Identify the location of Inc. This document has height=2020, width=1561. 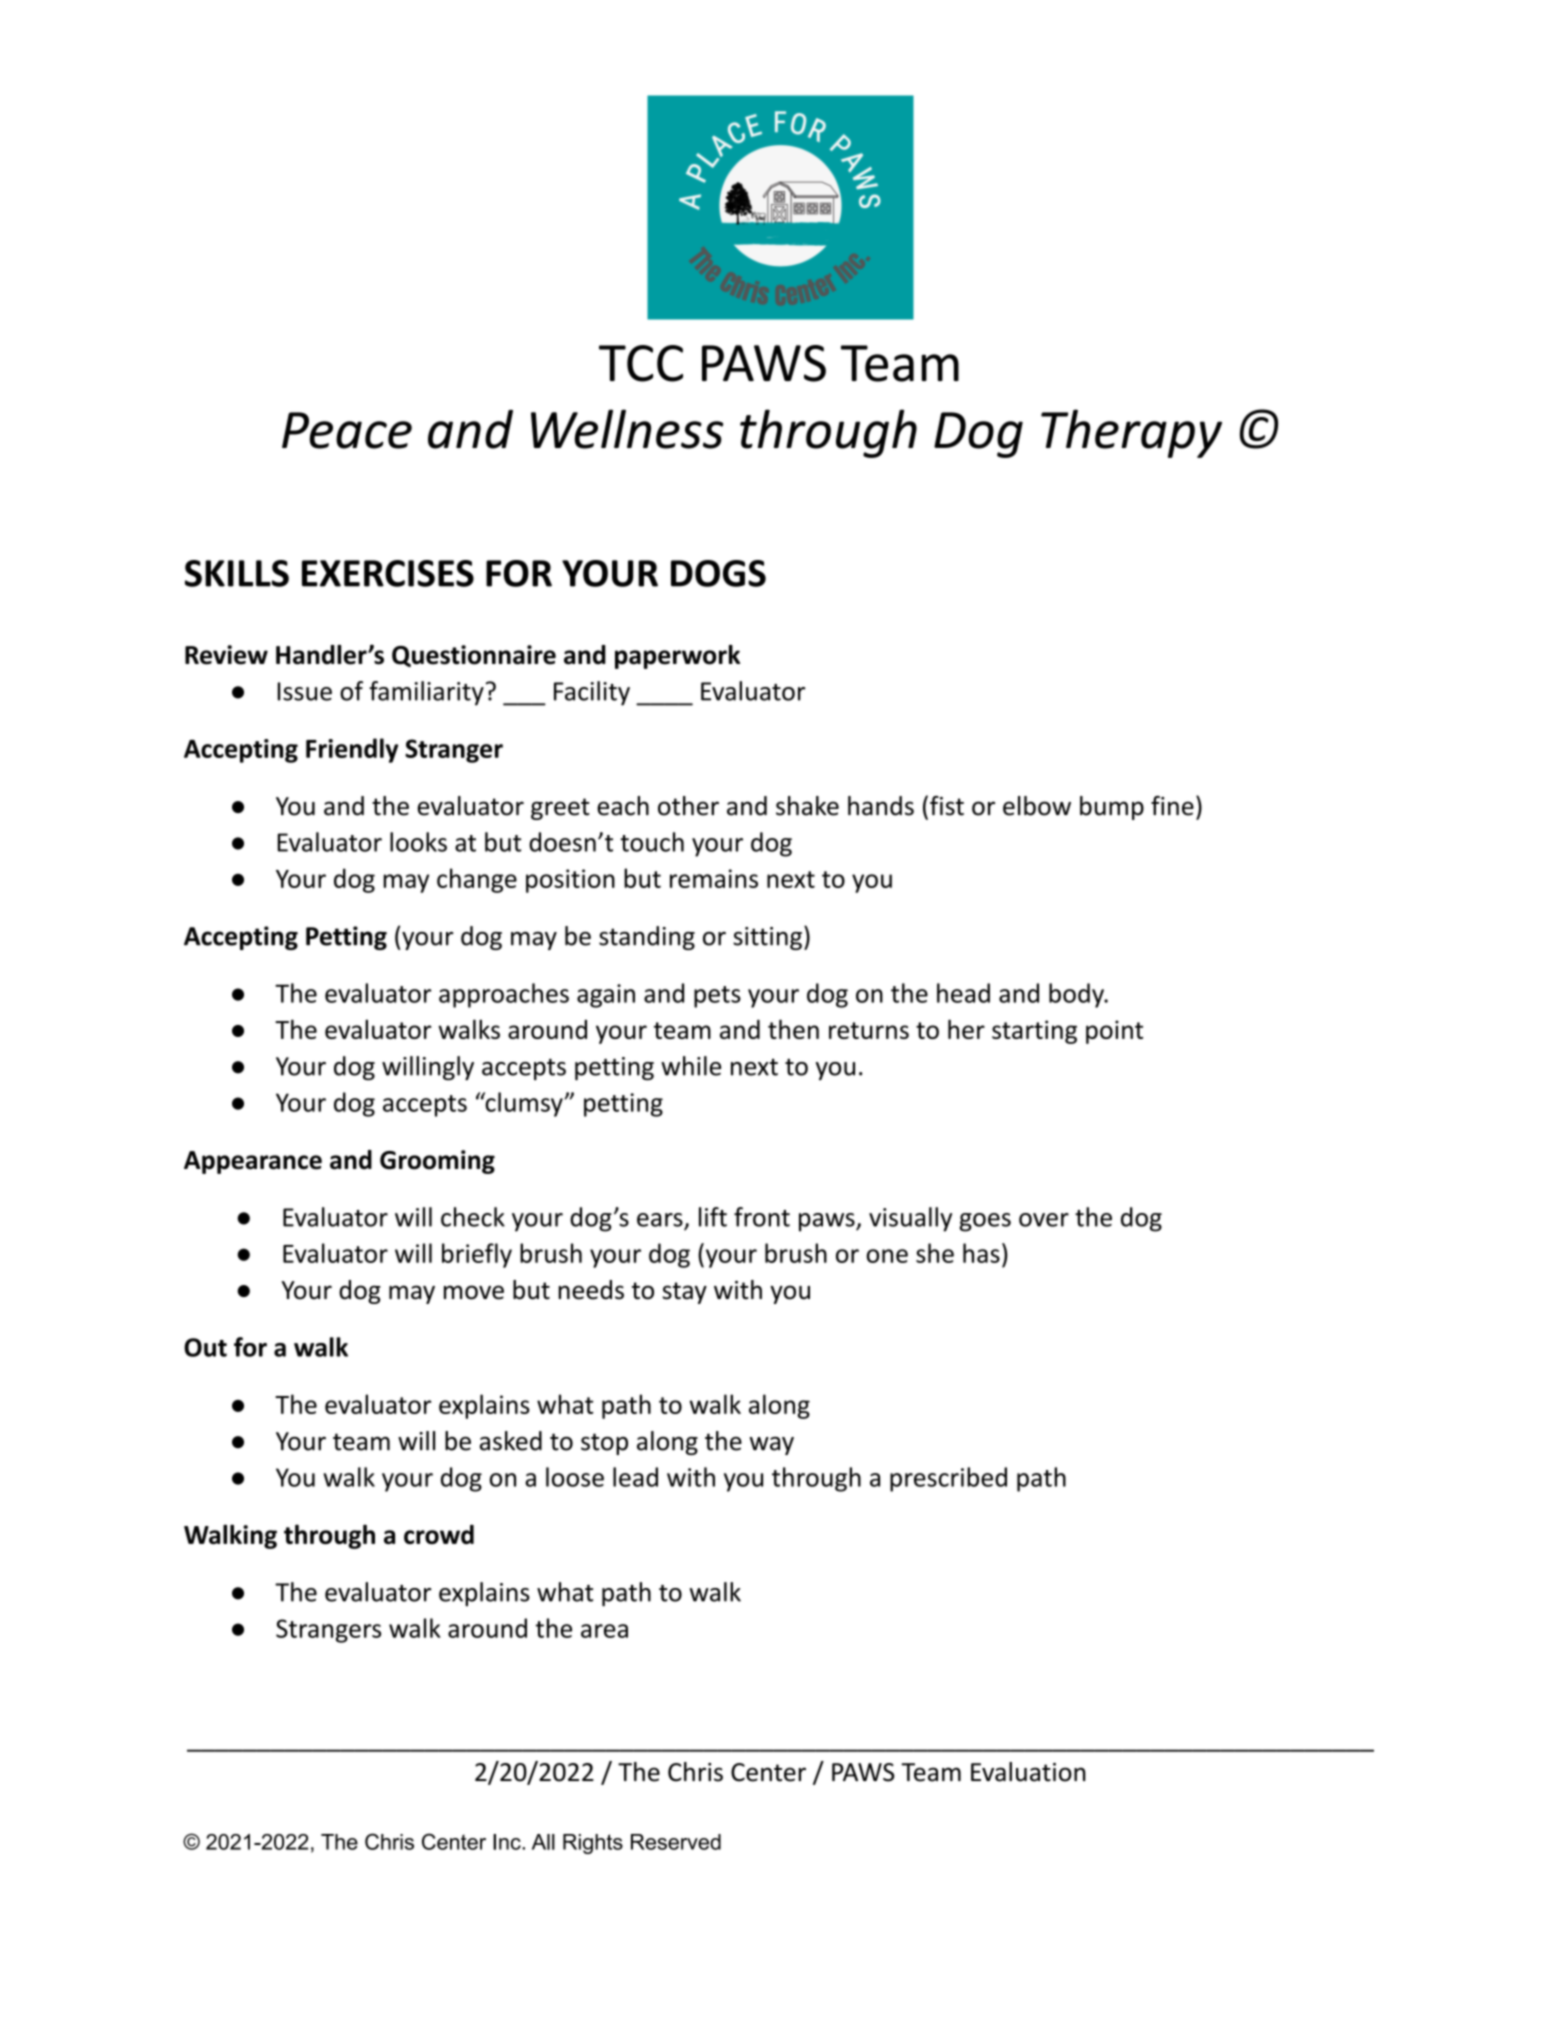
(508, 1842).
